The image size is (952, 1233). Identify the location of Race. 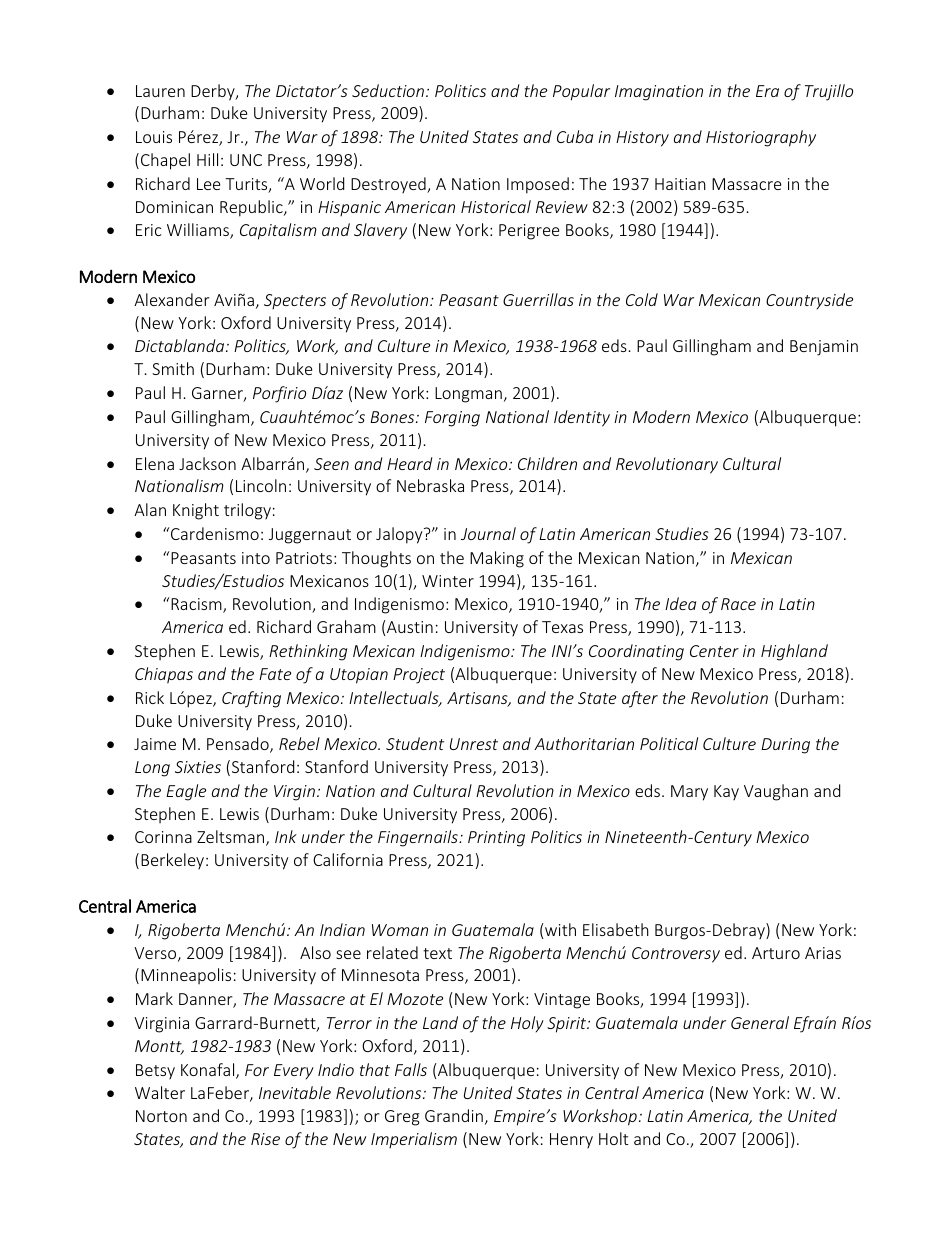
(738, 604).
